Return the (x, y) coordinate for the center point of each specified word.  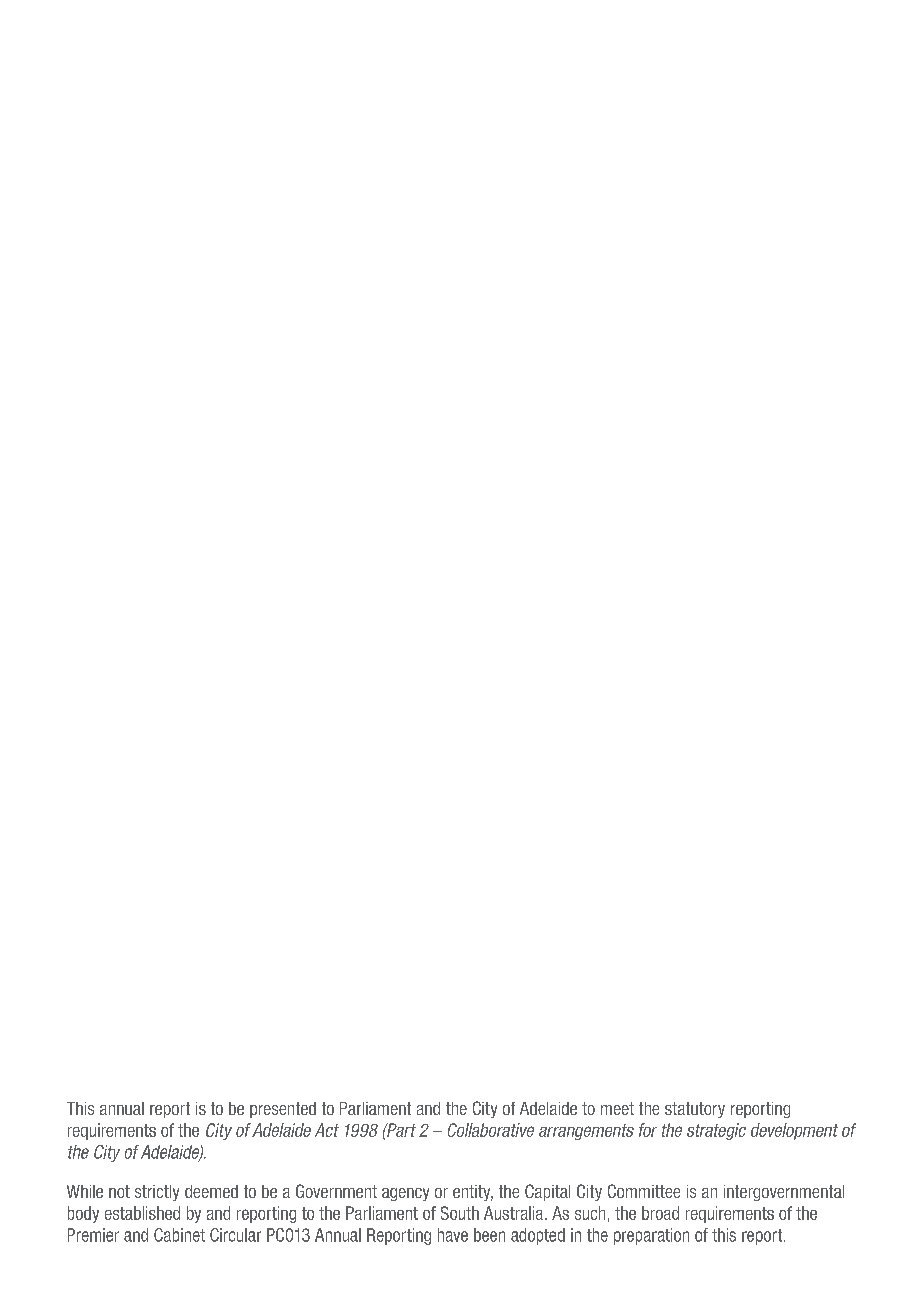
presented (283, 1110)
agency (405, 1194)
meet (617, 1108)
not (119, 1191)
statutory (695, 1110)
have (453, 1235)
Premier (93, 1235)
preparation (651, 1236)
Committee (644, 1191)
